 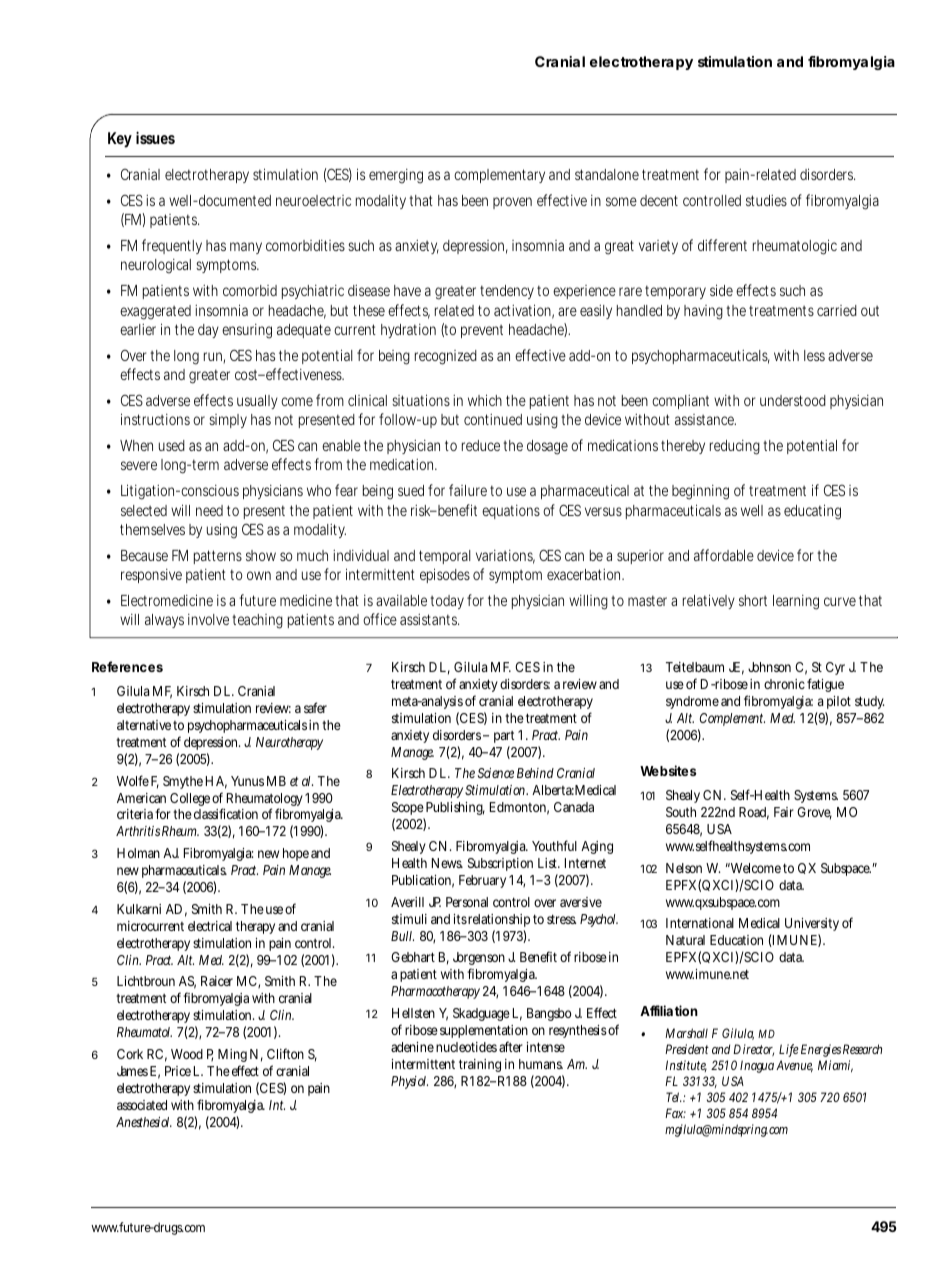 What do you see at coordinates (120, 140) in the screenshot?
I see `Key` at bounding box center [120, 140].
